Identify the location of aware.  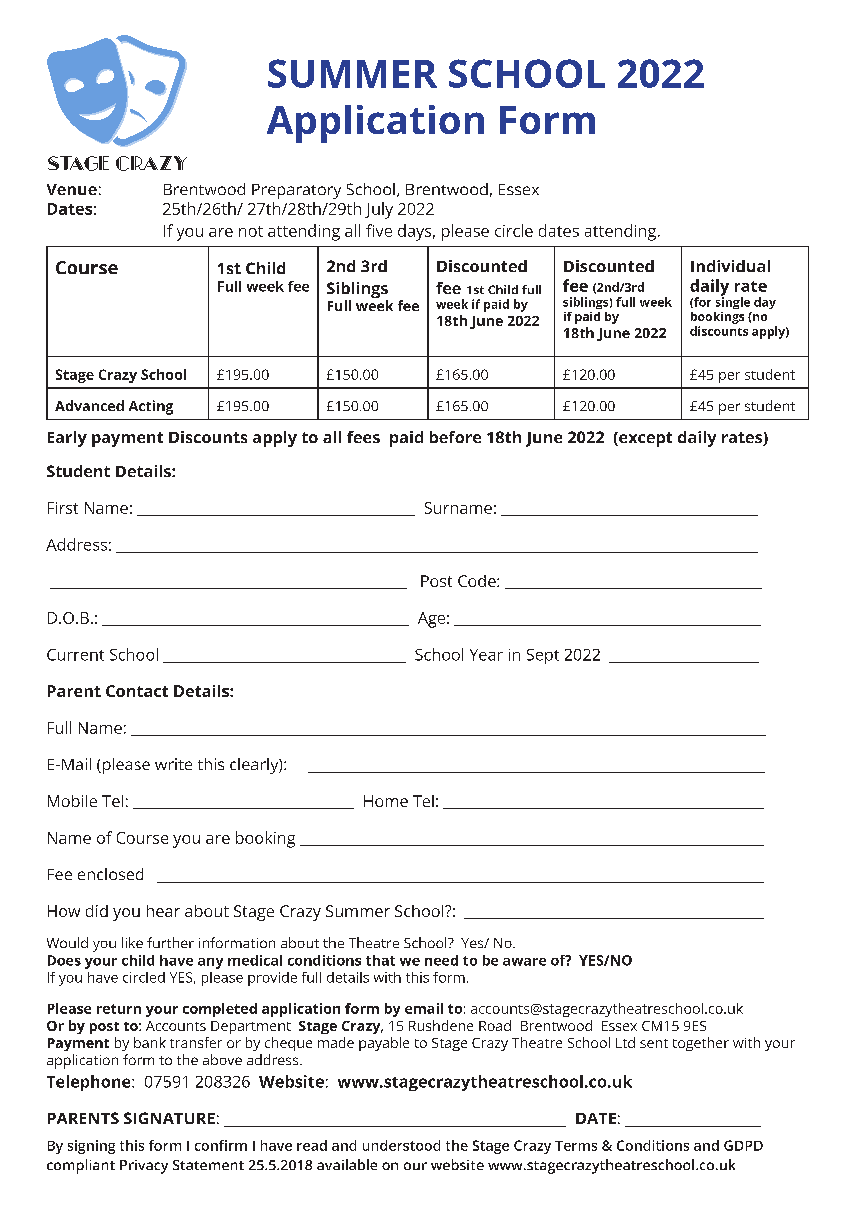
(524, 962).
